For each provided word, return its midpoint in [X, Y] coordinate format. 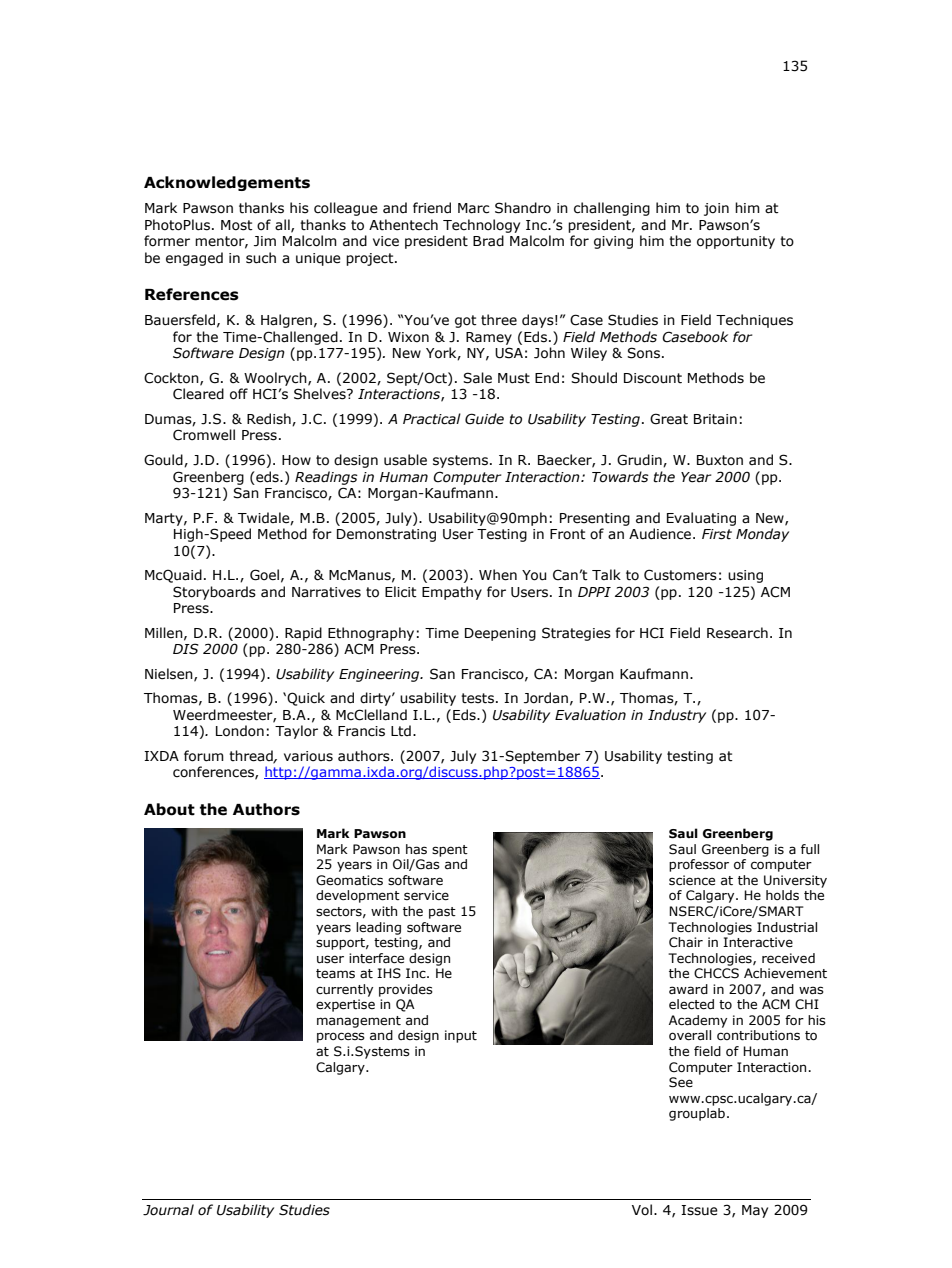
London [240, 731]
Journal [168, 1210]
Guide [484, 419]
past [442, 913]
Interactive [758, 942]
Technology [481, 226]
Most [237, 225]
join [716, 209]
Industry [677, 716]
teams [335, 974]
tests [477, 698]
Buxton [720, 460]
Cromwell [204, 435]
